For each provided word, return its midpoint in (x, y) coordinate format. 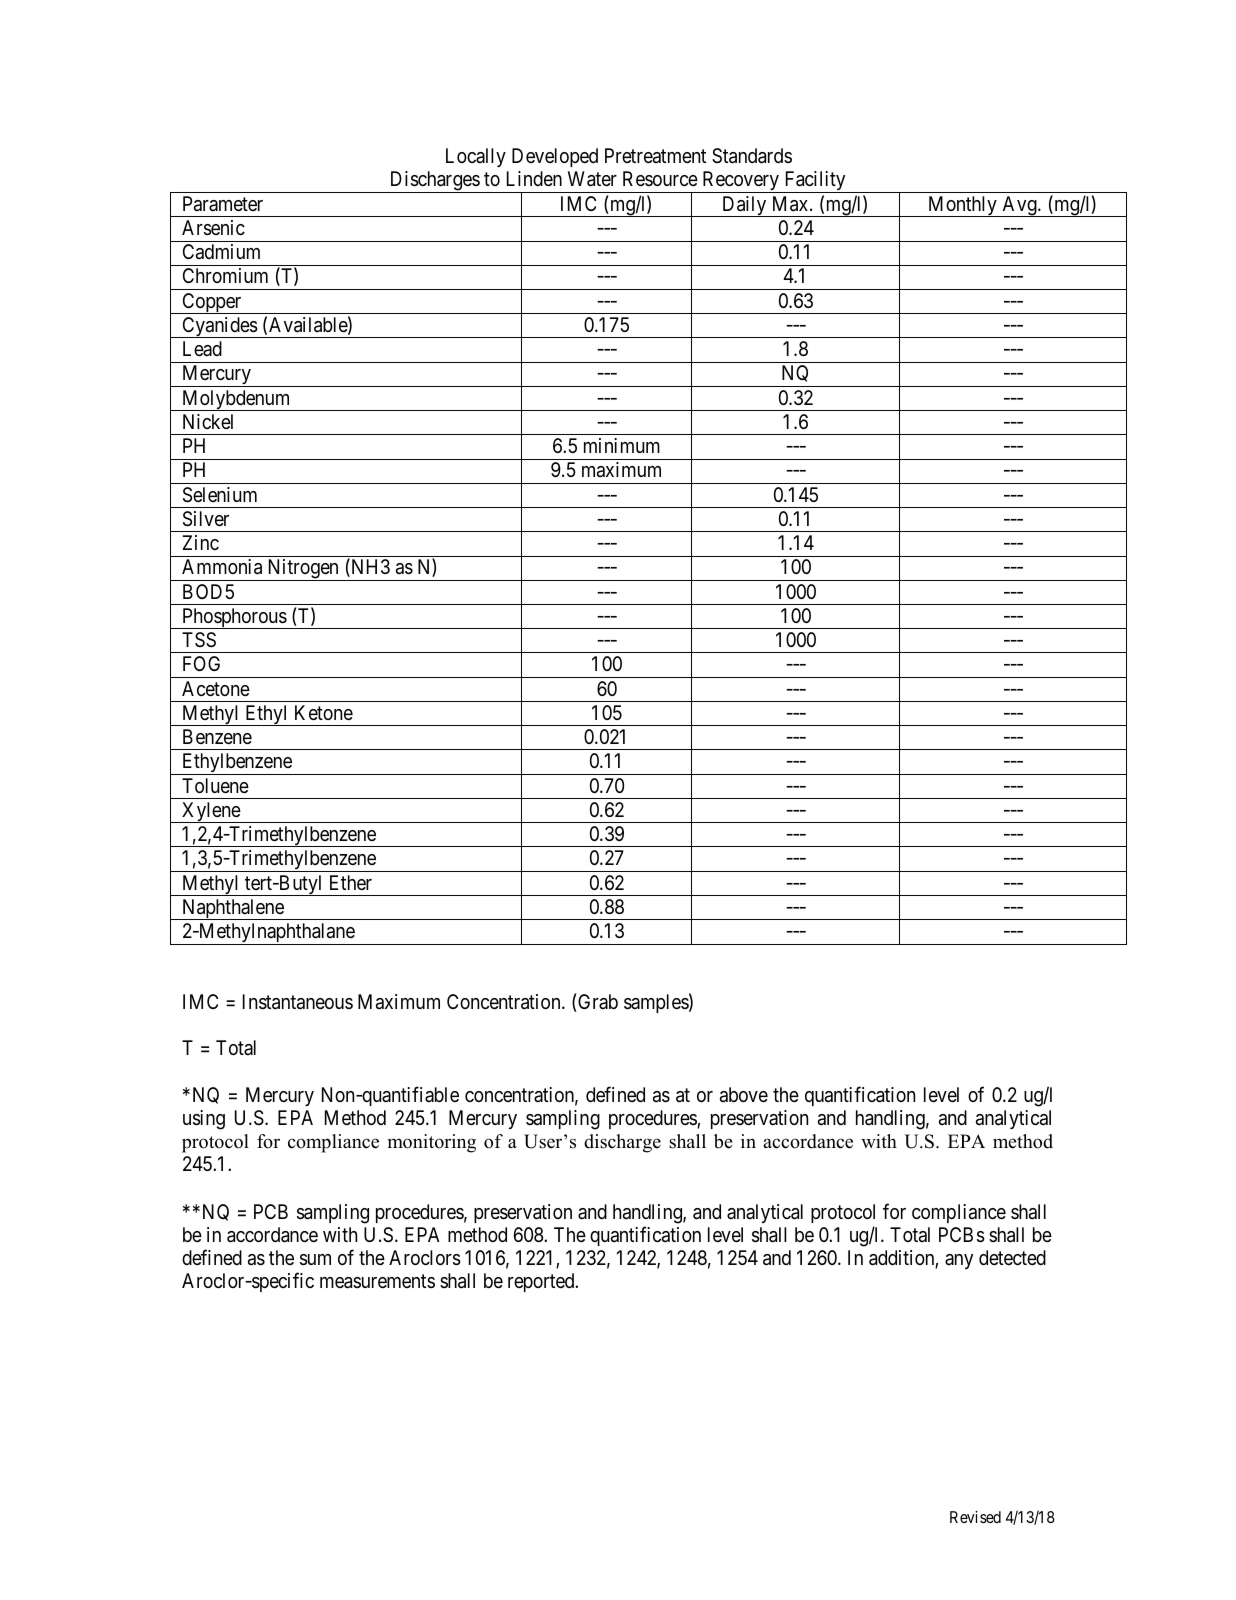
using (204, 1120)
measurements (377, 1282)
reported (542, 1282)
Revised (975, 1517)
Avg (1019, 206)
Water (592, 179)
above (744, 1095)
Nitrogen (303, 570)
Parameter (223, 204)
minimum (622, 445)
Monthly (962, 206)
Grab (597, 1003)
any (959, 1261)
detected (1012, 1257)
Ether (351, 882)
